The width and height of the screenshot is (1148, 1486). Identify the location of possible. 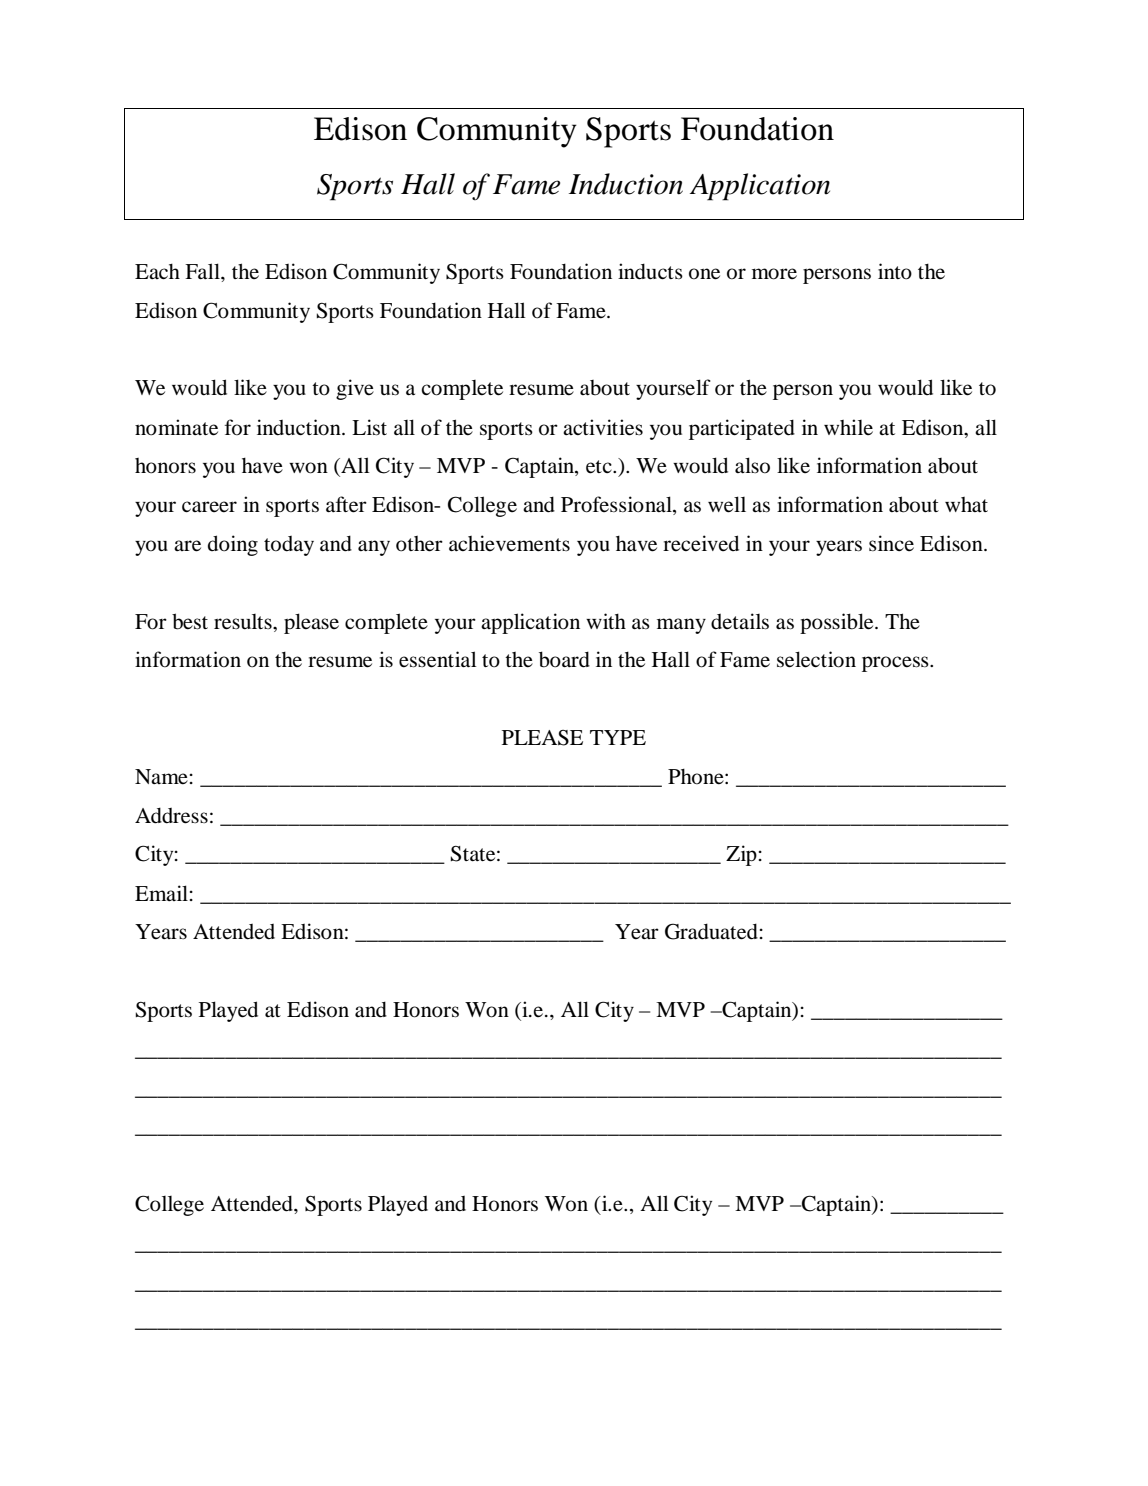
(838, 623).
